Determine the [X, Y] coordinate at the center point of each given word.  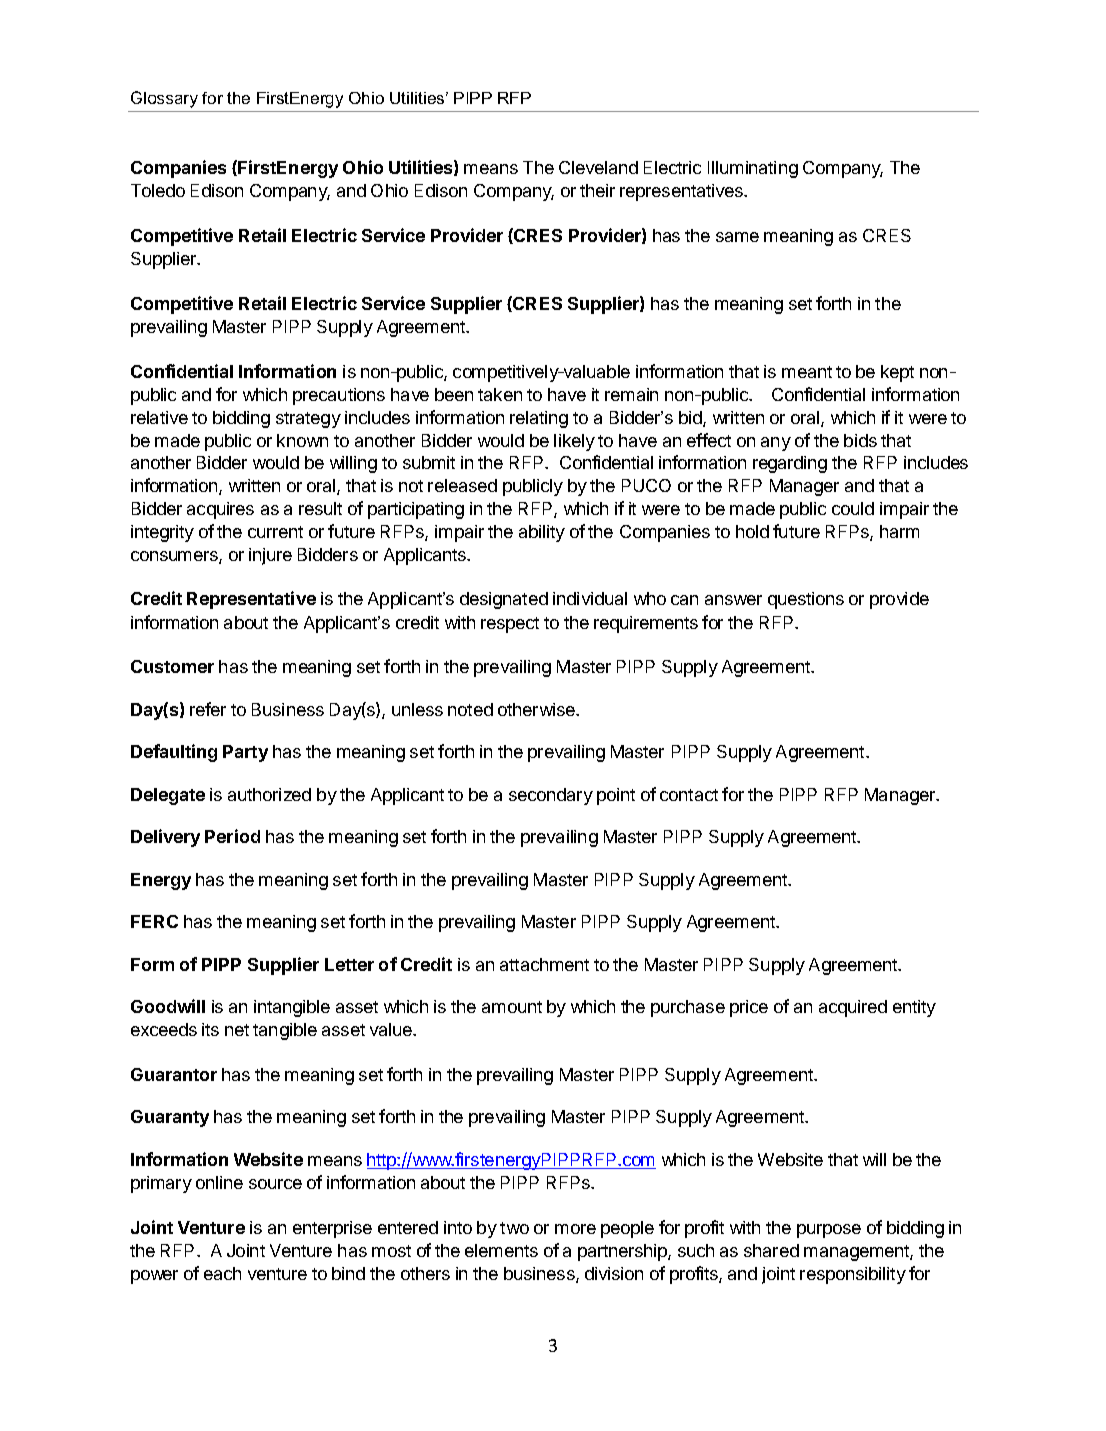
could [853, 508]
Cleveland [598, 167]
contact [689, 795]
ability [542, 533]
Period [232, 836]
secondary [551, 796]
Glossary [164, 99]
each [222, 1273]
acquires [220, 510]
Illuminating [753, 169]
